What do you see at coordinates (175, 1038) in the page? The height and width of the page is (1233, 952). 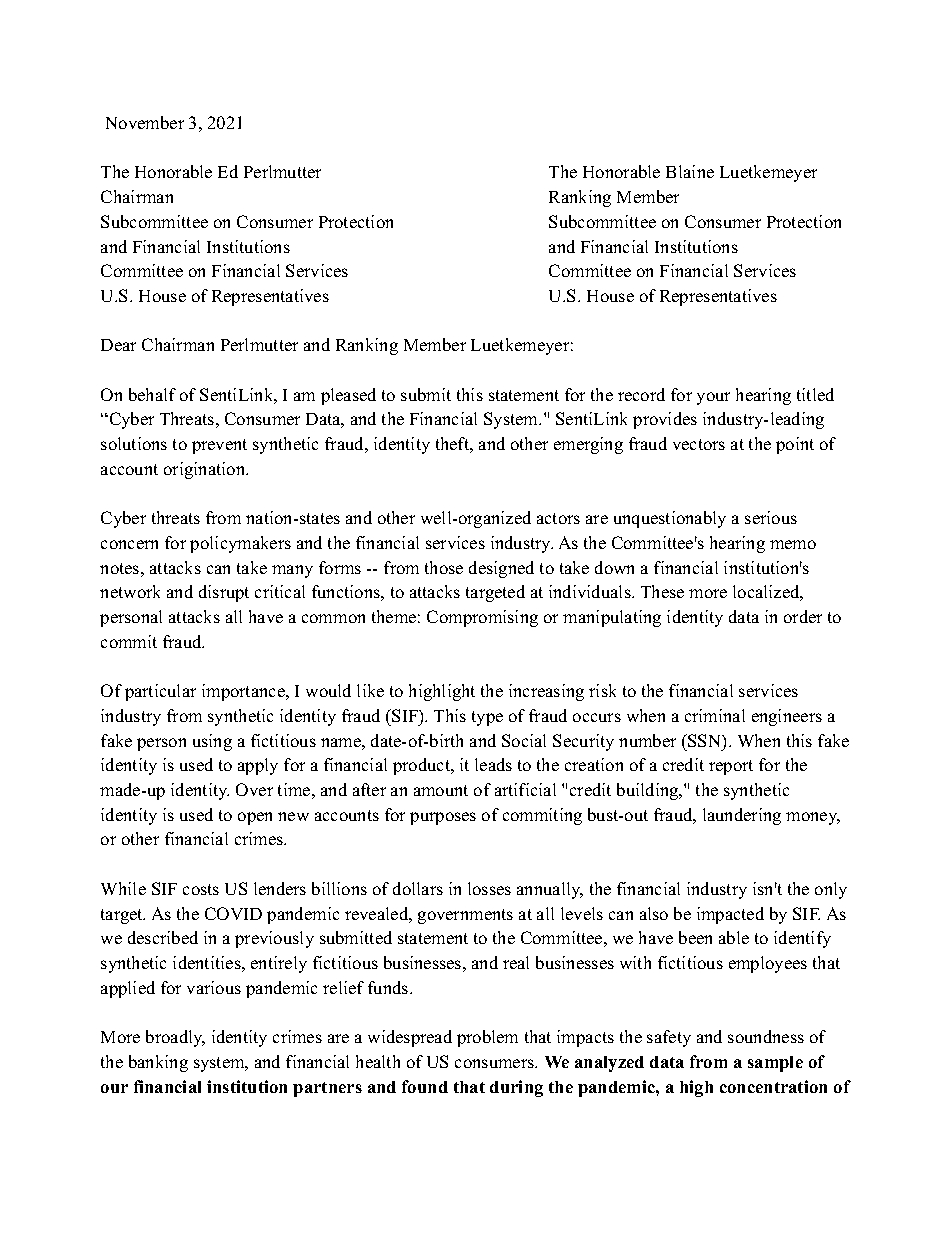 I see `broadly` at bounding box center [175, 1038].
